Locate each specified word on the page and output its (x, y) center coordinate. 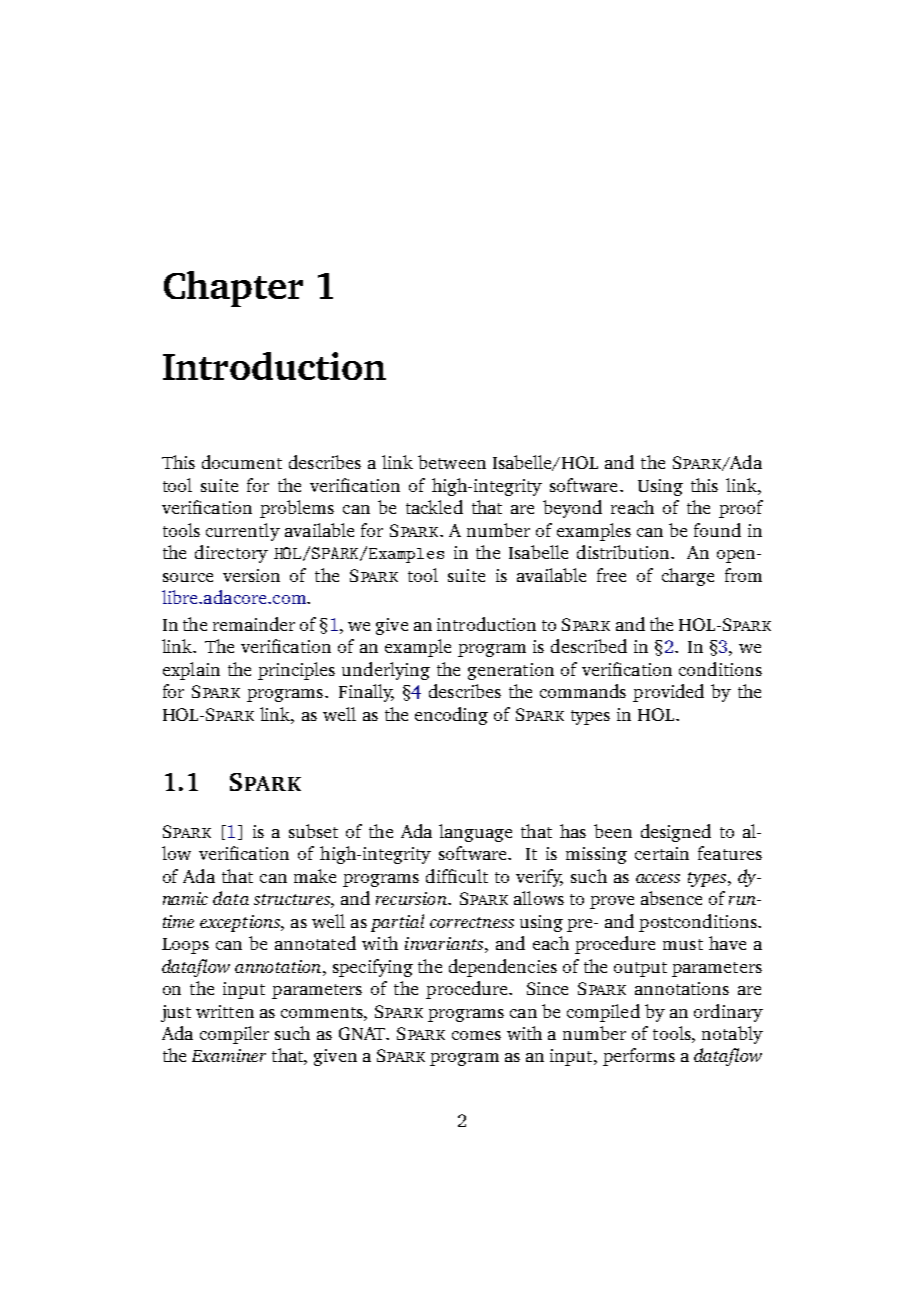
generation (511, 671)
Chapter (233, 289)
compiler (234, 1035)
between (452, 462)
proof (741, 509)
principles (296, 671)
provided (668, 693)
